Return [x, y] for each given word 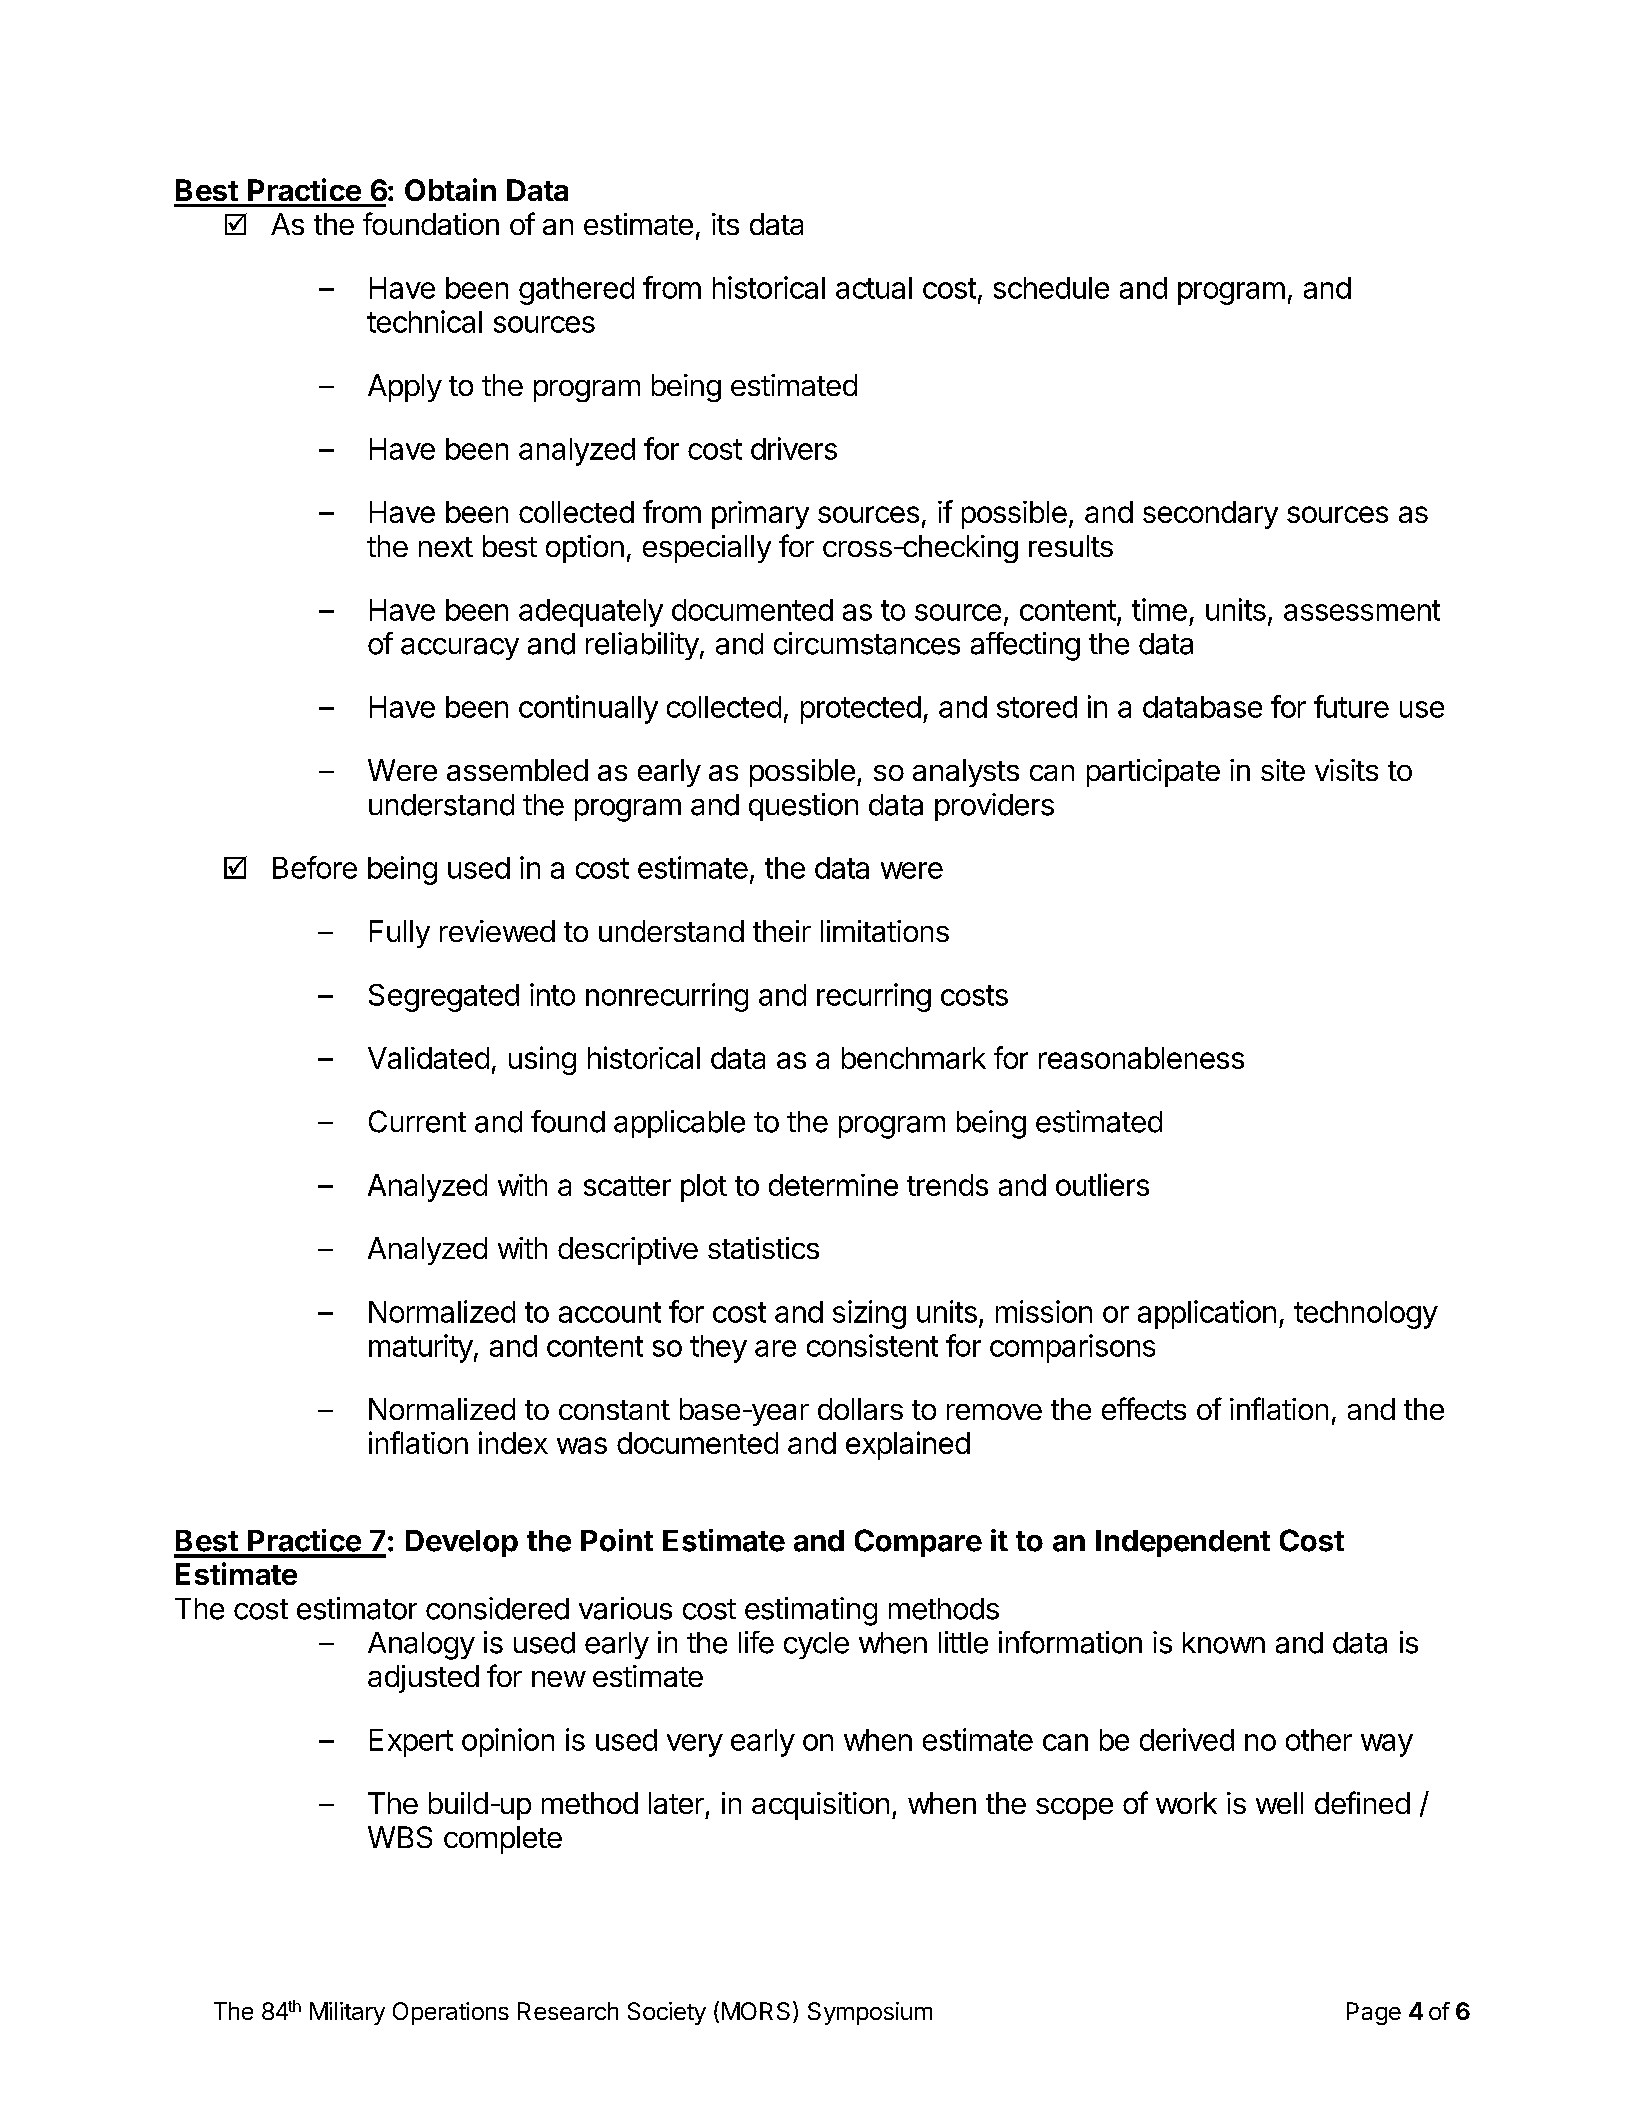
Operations [451, 2013]
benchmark [914, 1058]
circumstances [867, 643]
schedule [1051, 288]
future [1351, 706]
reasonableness [1141, 1058]
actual [874, 288]
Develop [462, 1543]
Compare [918, 1543]
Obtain [450, 189]
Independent [1183, 1543]
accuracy [460, 649]
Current [417, 1121]
